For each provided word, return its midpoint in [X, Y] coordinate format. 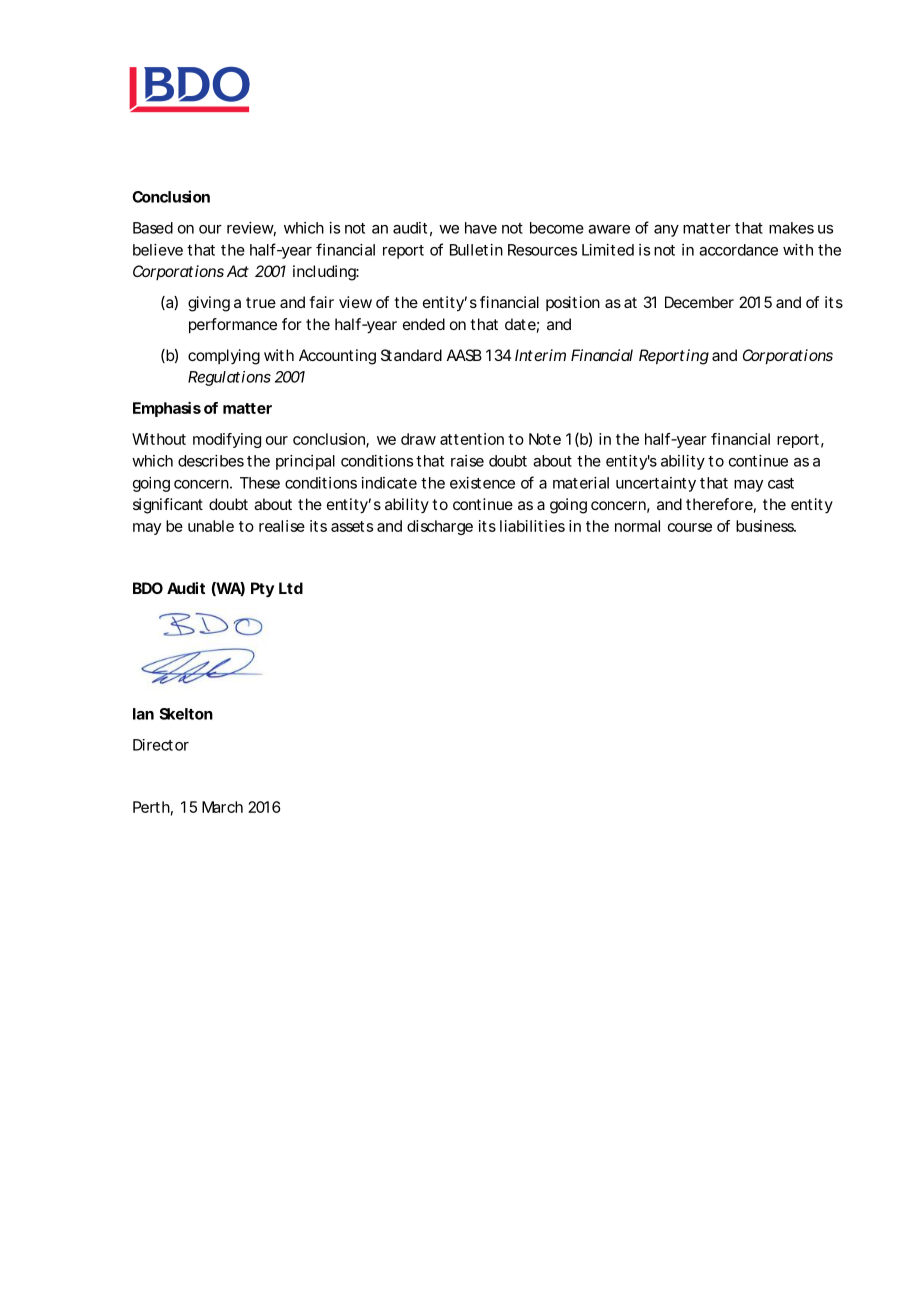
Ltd [291, 588]
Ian [143, 714]
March [222, 807]
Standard [411, 355]
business [766, 526]
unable [211, 526]
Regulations [229, 378]
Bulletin [476, 250]
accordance [738, 250]
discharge [440, 527]
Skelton [186, 714]
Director [161, 745]
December [699, 302]
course [690, 527]
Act [238, 271]
